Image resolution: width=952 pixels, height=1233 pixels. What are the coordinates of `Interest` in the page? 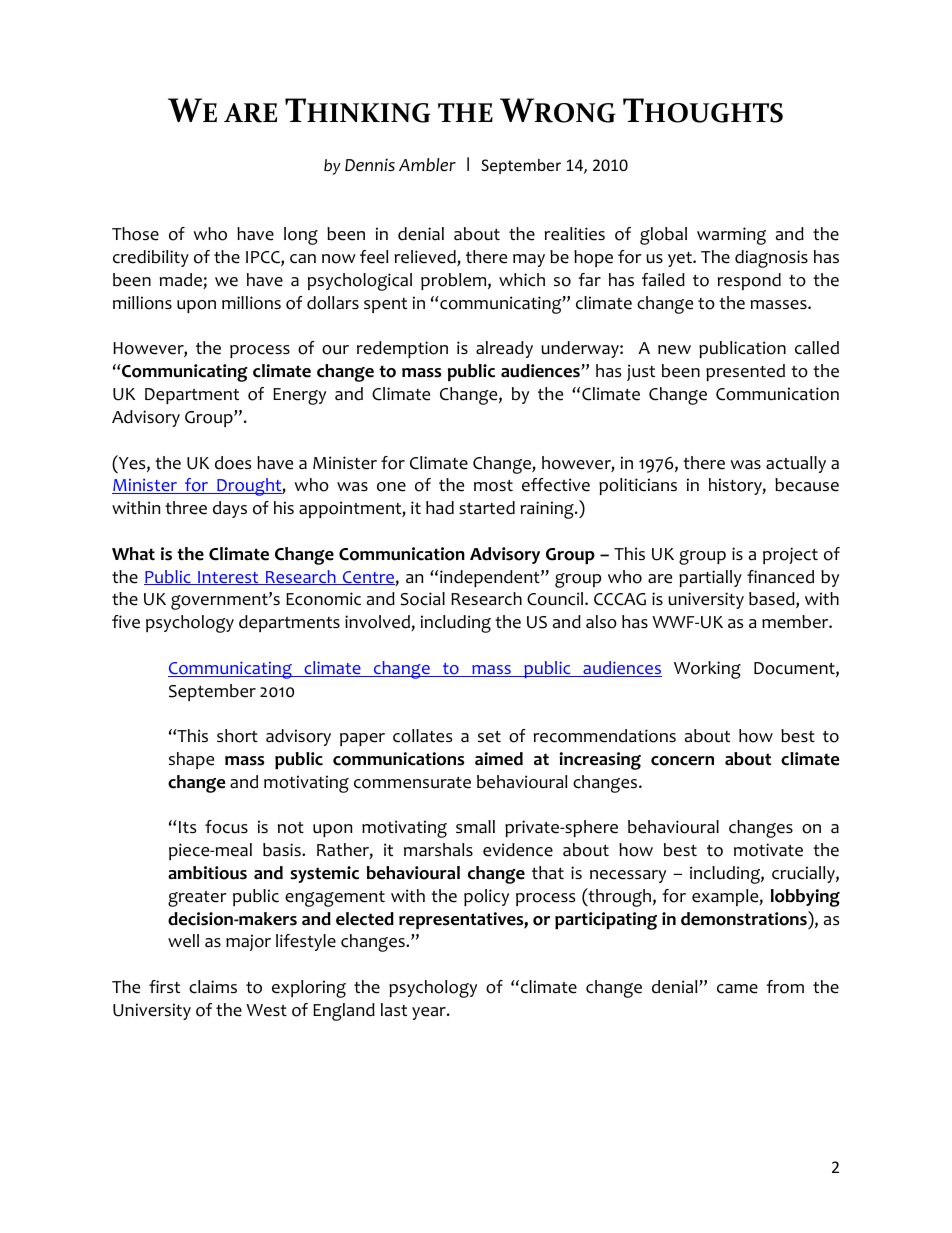 It's located at (228, 578).
